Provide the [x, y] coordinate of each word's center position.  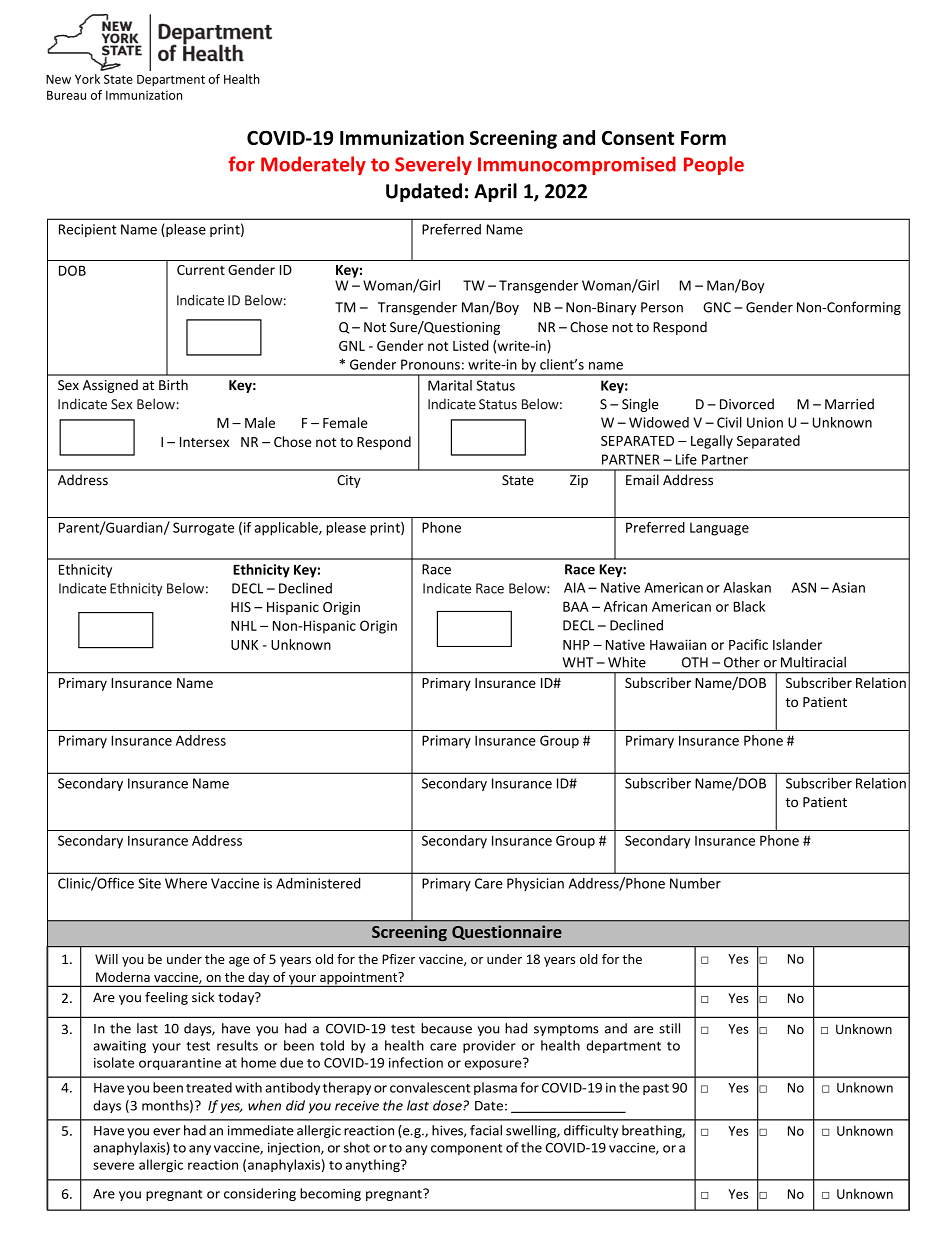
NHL [244, 626]
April [495, 192]
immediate [261, 1130]
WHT [578, 662]
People [714, 165]
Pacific [748, 644]
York [87, 79]
